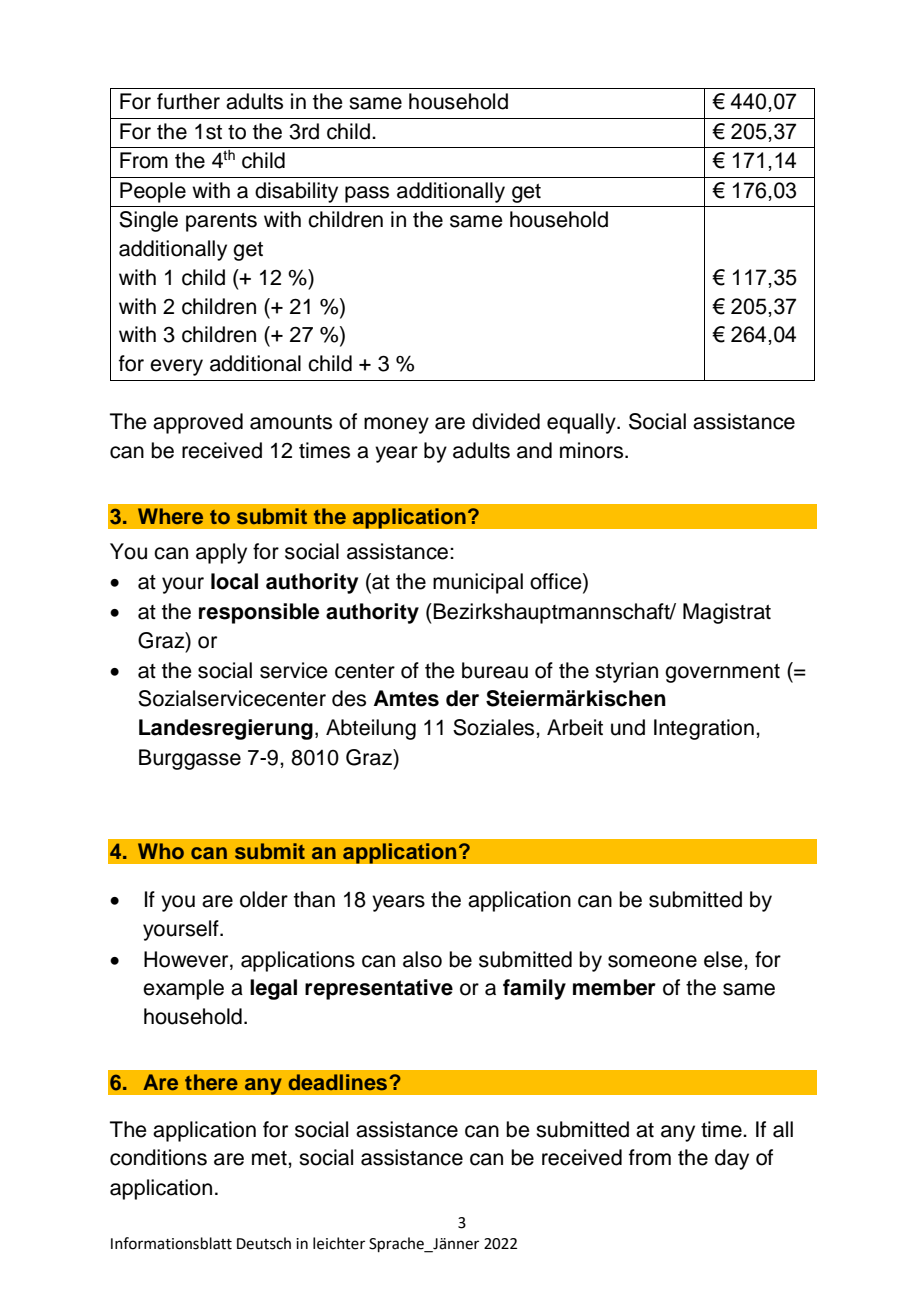  What do you see at coordinates (367, 194) in the screenshot?
I see `pass` at bounding box center [367, 194].
